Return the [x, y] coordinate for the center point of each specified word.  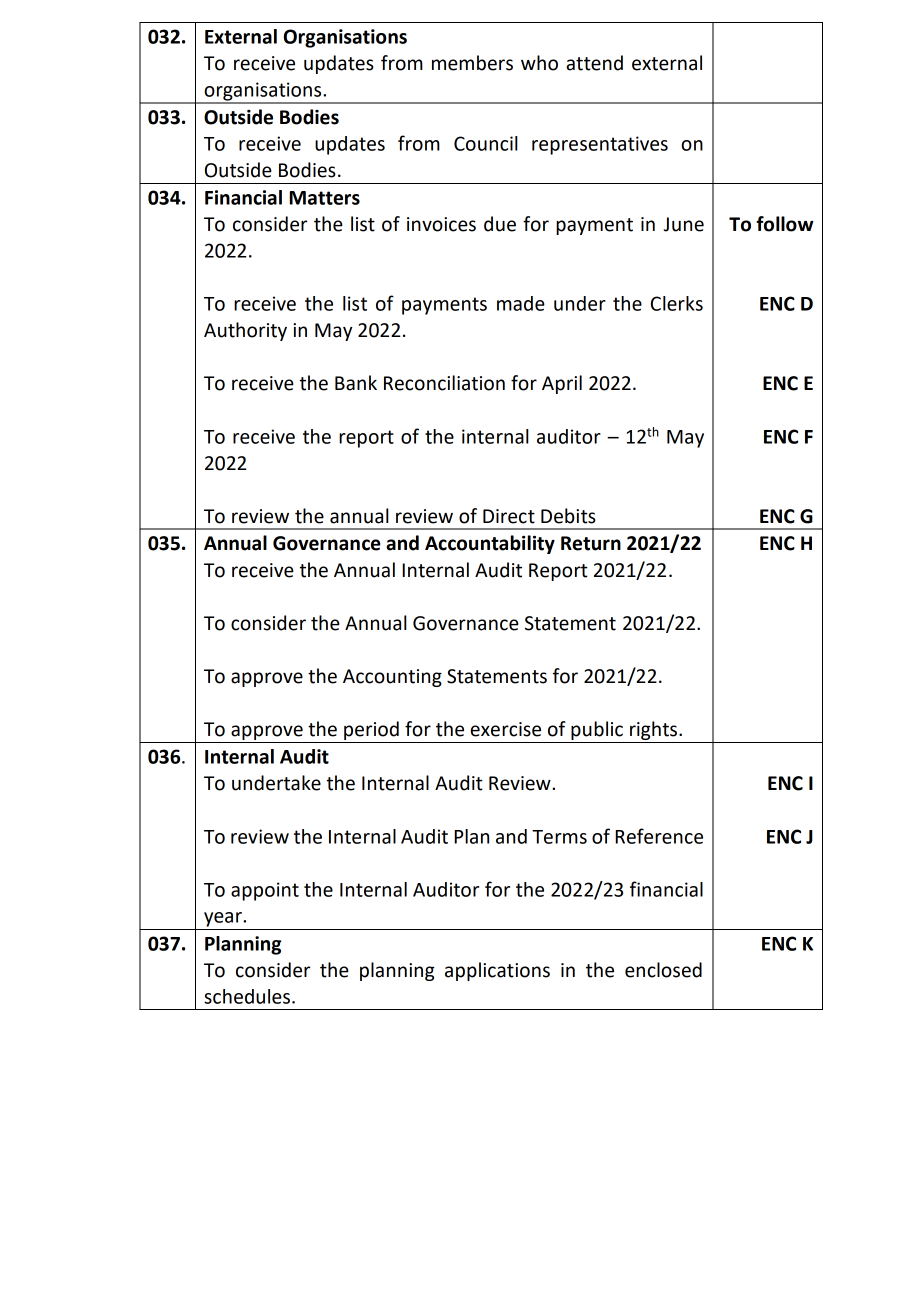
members [472, 63]
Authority [245, 331]
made [521, 303]
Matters [324, 198]
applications [497, 971]
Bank [356, 383]
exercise [506, 729]
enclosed [663, 970]
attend [594, 63]
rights [654, 732]
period [371, 732]
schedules [247, 996]
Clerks [677, 303]
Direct [509, 516]
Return [591, 543]
